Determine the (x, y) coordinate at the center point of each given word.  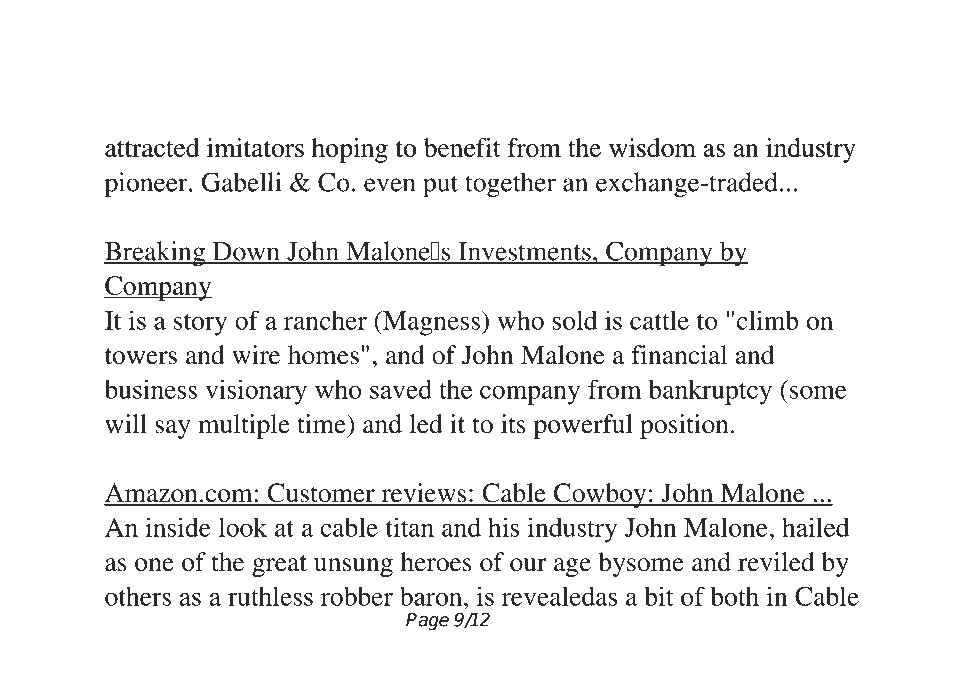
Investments (524, 252)
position (684, 426)
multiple (244, 426)
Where (155, 56)
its (513, 424)
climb (767, 320)
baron (432, 596)
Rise (433, 101)
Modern (675, 102)
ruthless (270, 596)
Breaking (155, 254)
